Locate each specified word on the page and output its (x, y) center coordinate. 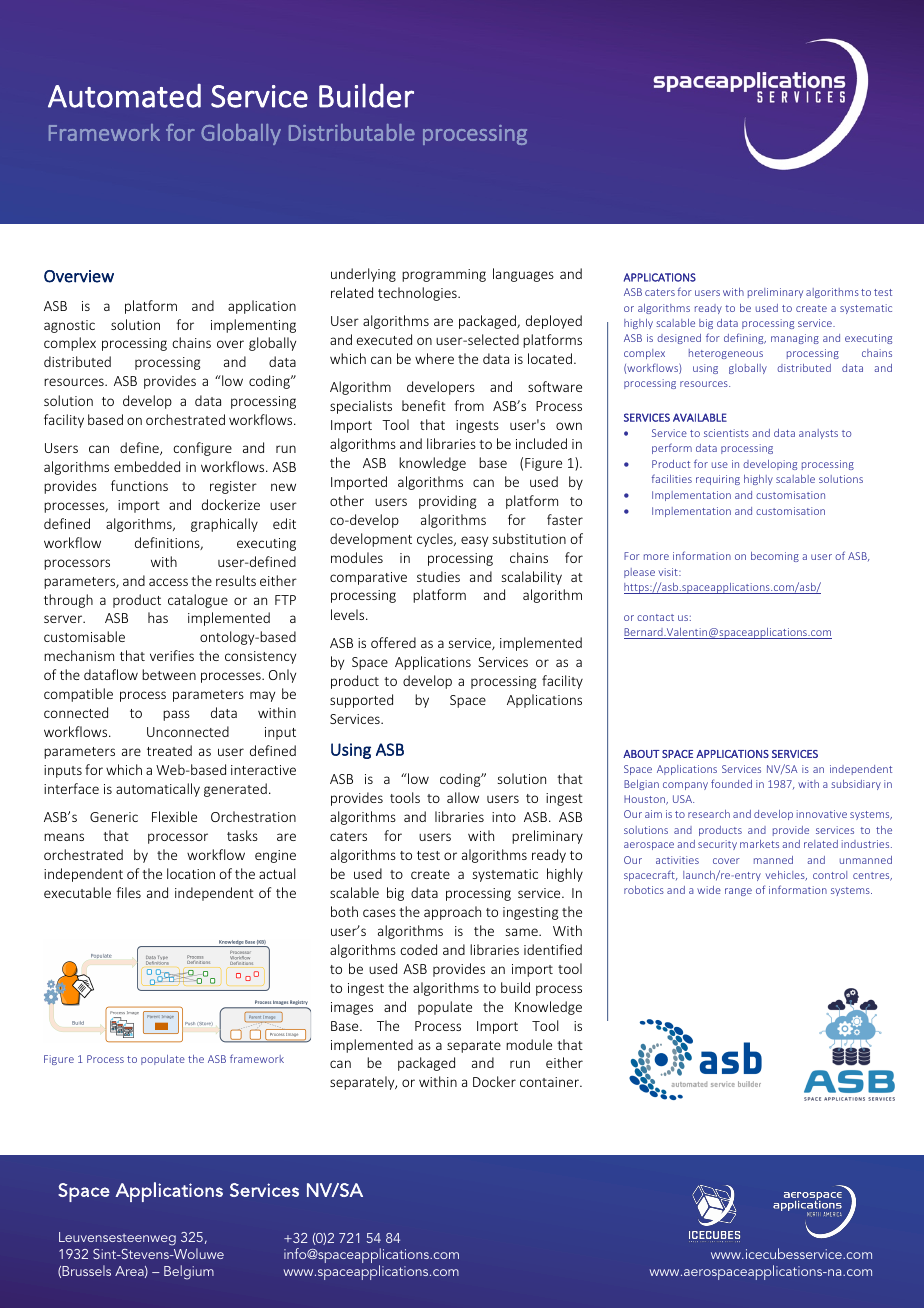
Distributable (352, 132)
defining (745, 338)
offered (393, 642)
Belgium (189, 1272)
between (169, 674)
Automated (124, 96)
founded (731, 783)
